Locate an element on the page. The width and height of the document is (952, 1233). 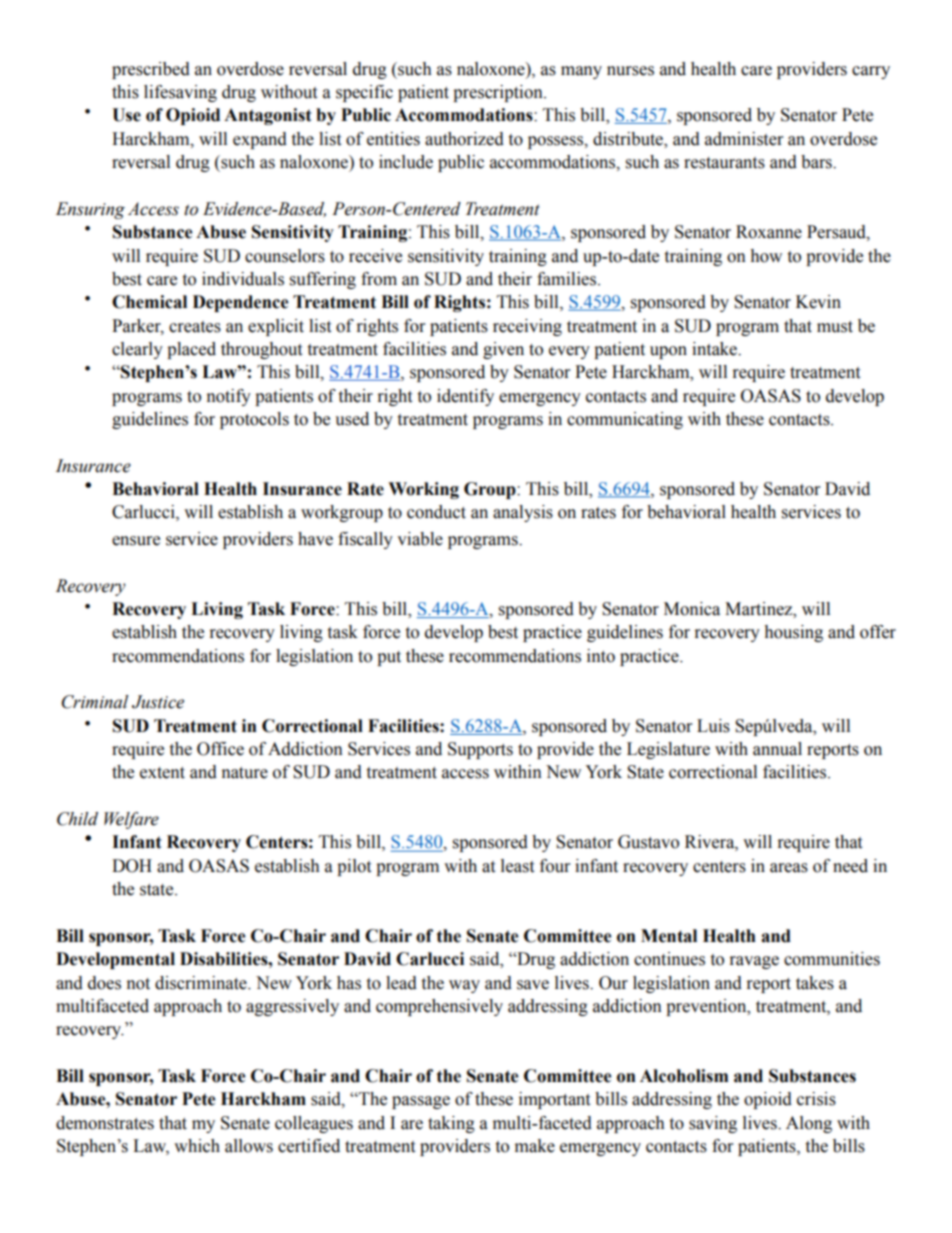
areas is located at coordinates (789, 868).
